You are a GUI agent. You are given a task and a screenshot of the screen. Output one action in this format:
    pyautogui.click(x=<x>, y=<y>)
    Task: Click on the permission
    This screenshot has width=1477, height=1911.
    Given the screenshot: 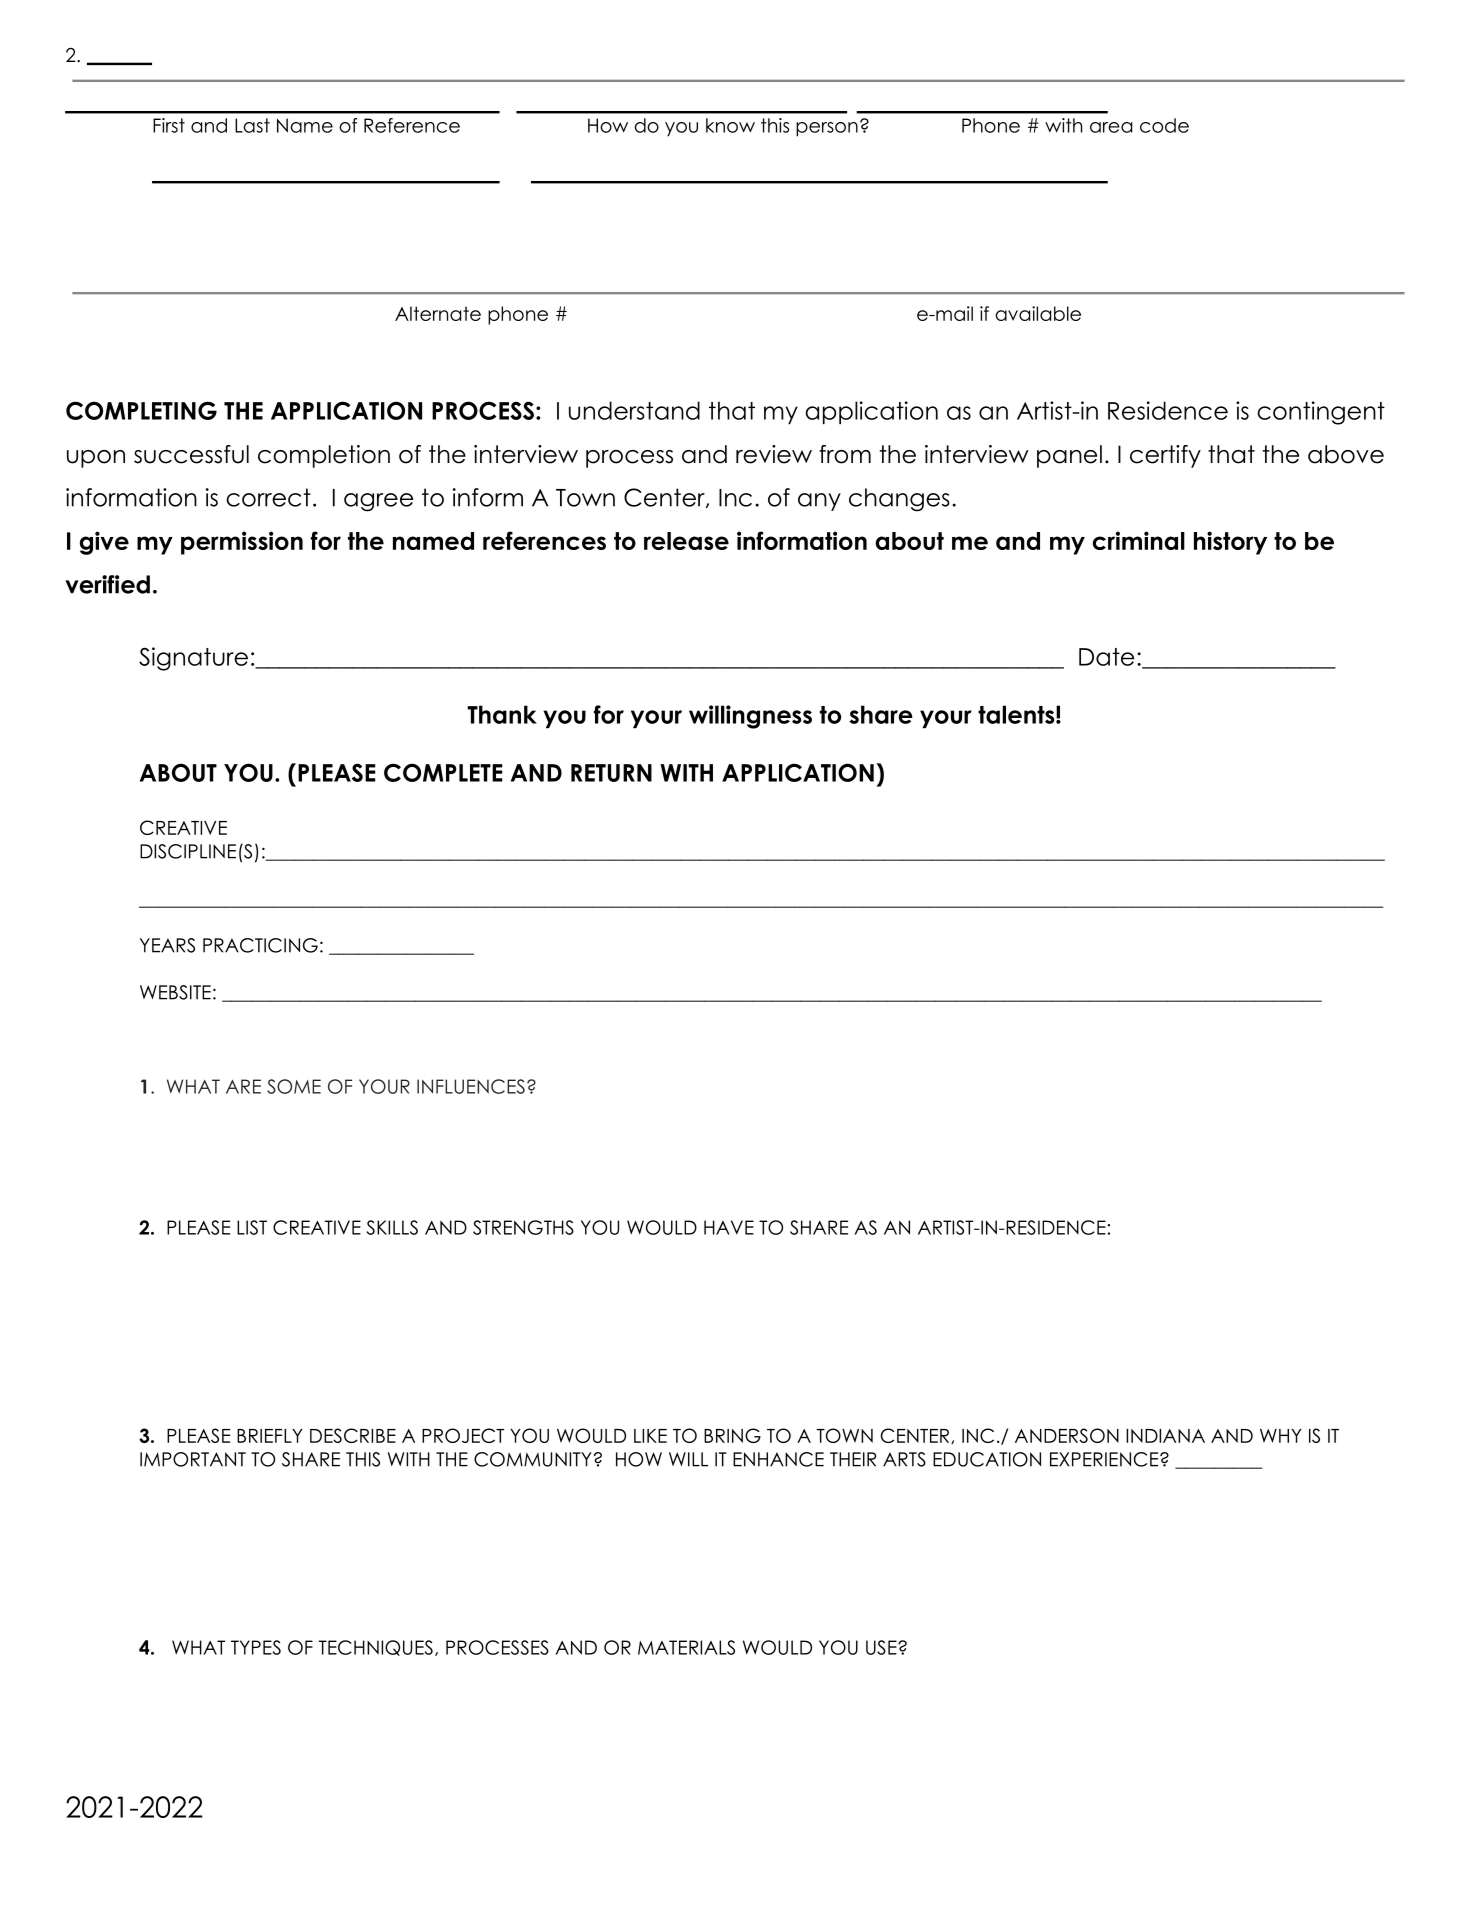 What is the action you would take?
    pyautogui.click(x=242, y=543)
